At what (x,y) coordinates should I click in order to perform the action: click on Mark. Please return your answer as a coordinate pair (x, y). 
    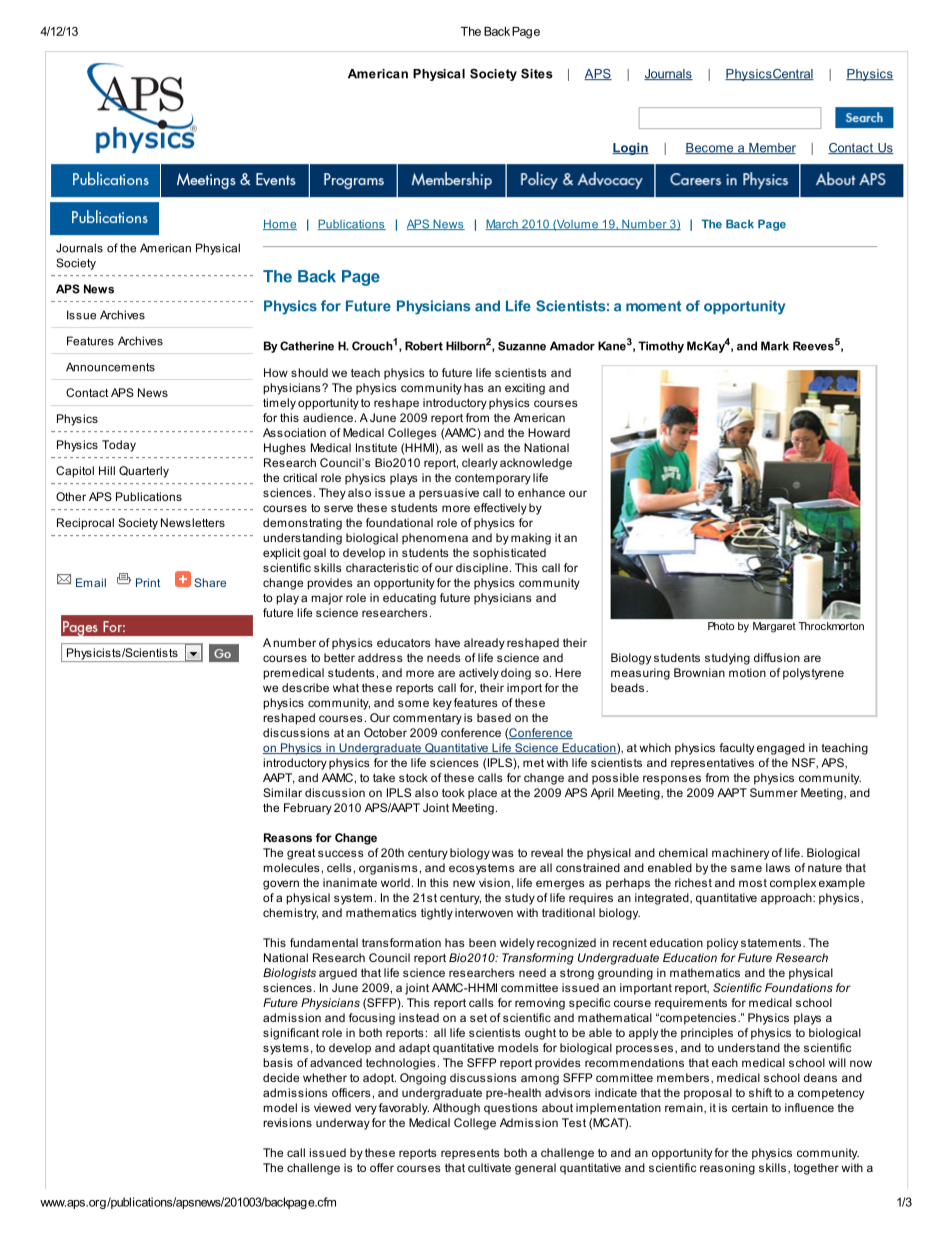
    Looking at the image, I should click on (775, 346).
